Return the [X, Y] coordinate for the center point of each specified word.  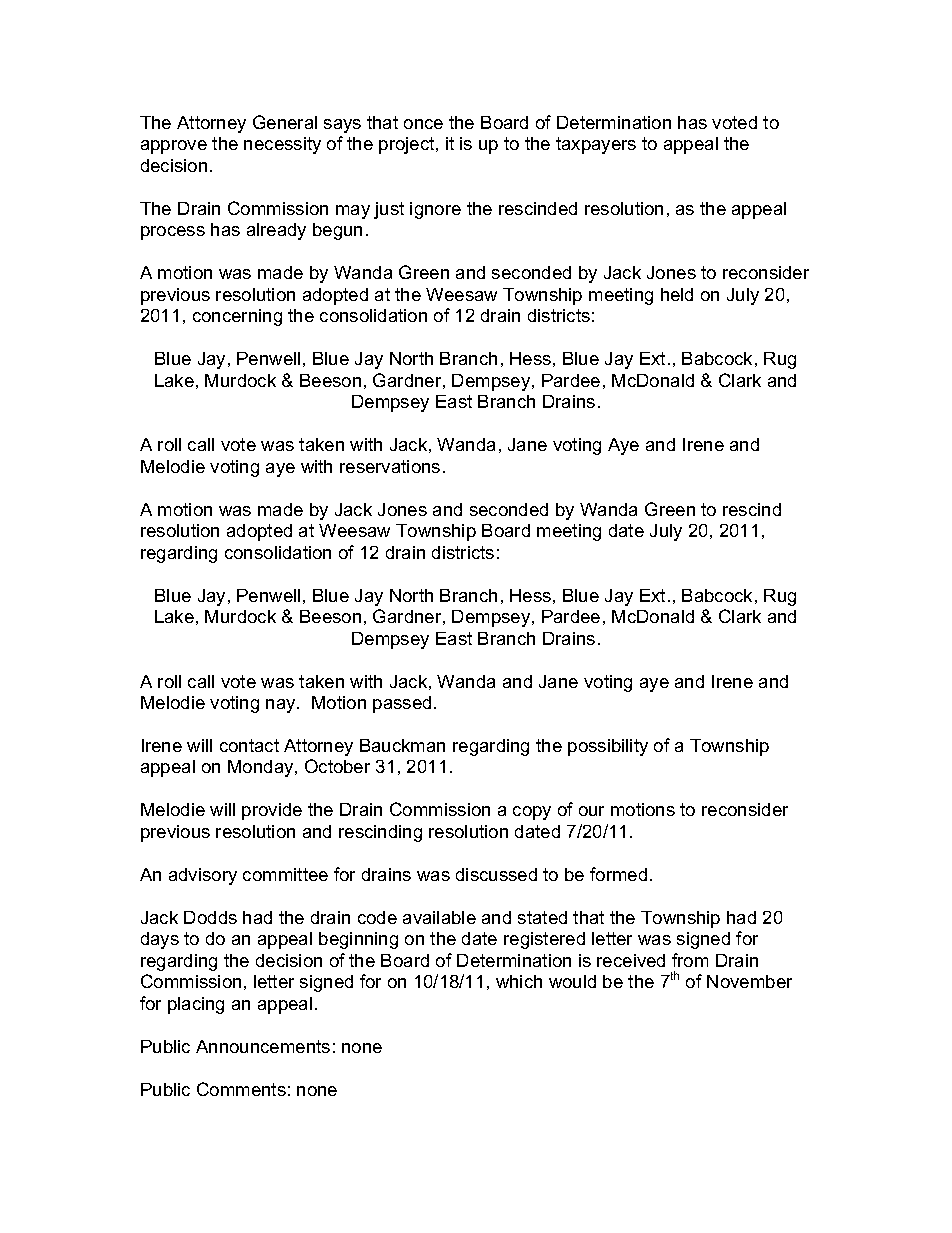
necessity [282, 145]
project [408, 145]
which [519, 981]
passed [402, 704]
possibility [608, 747]
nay [282, 706]
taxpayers [596, 145]
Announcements [263, 1046]
